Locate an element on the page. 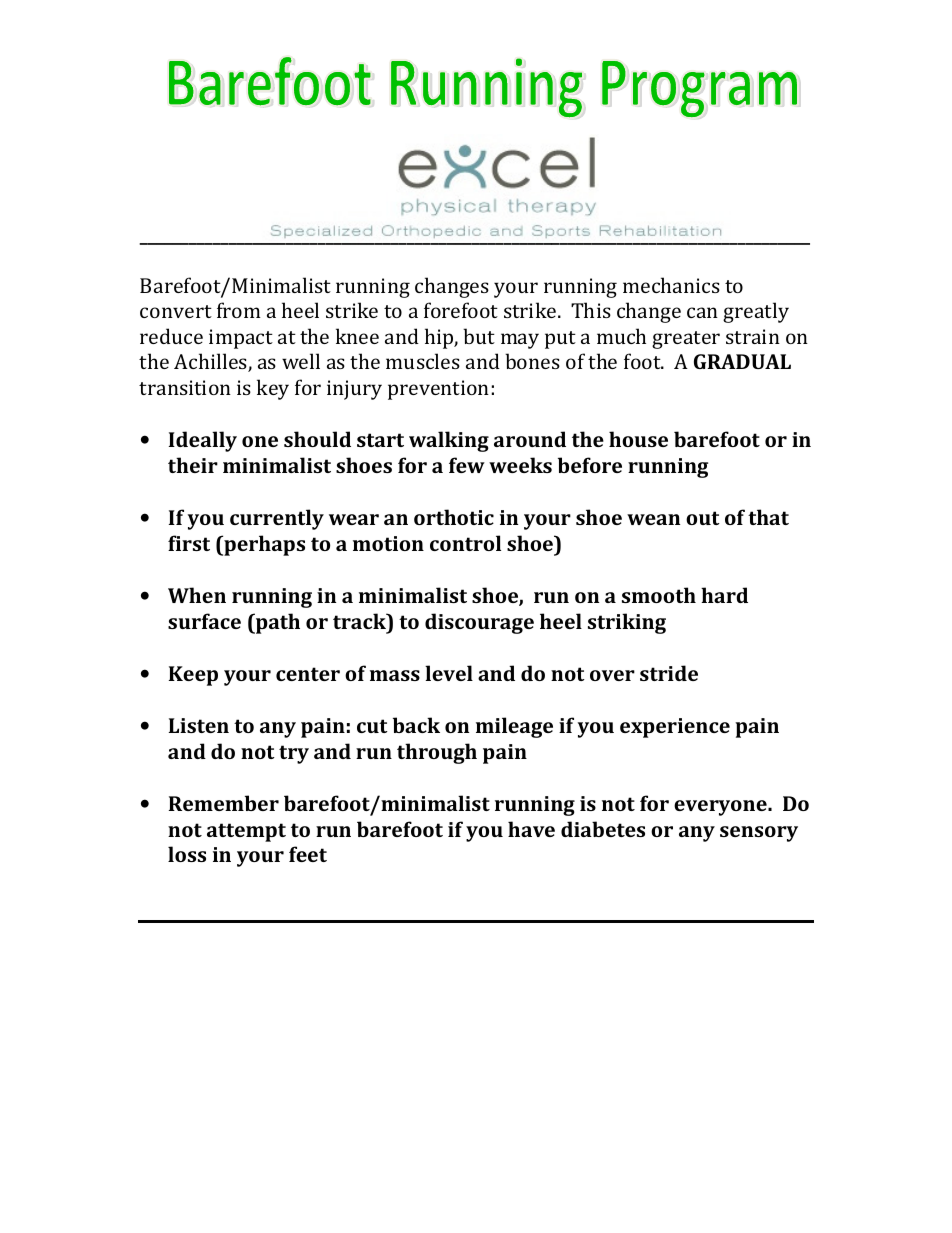  sensory is located at coordinates (759, 834).
